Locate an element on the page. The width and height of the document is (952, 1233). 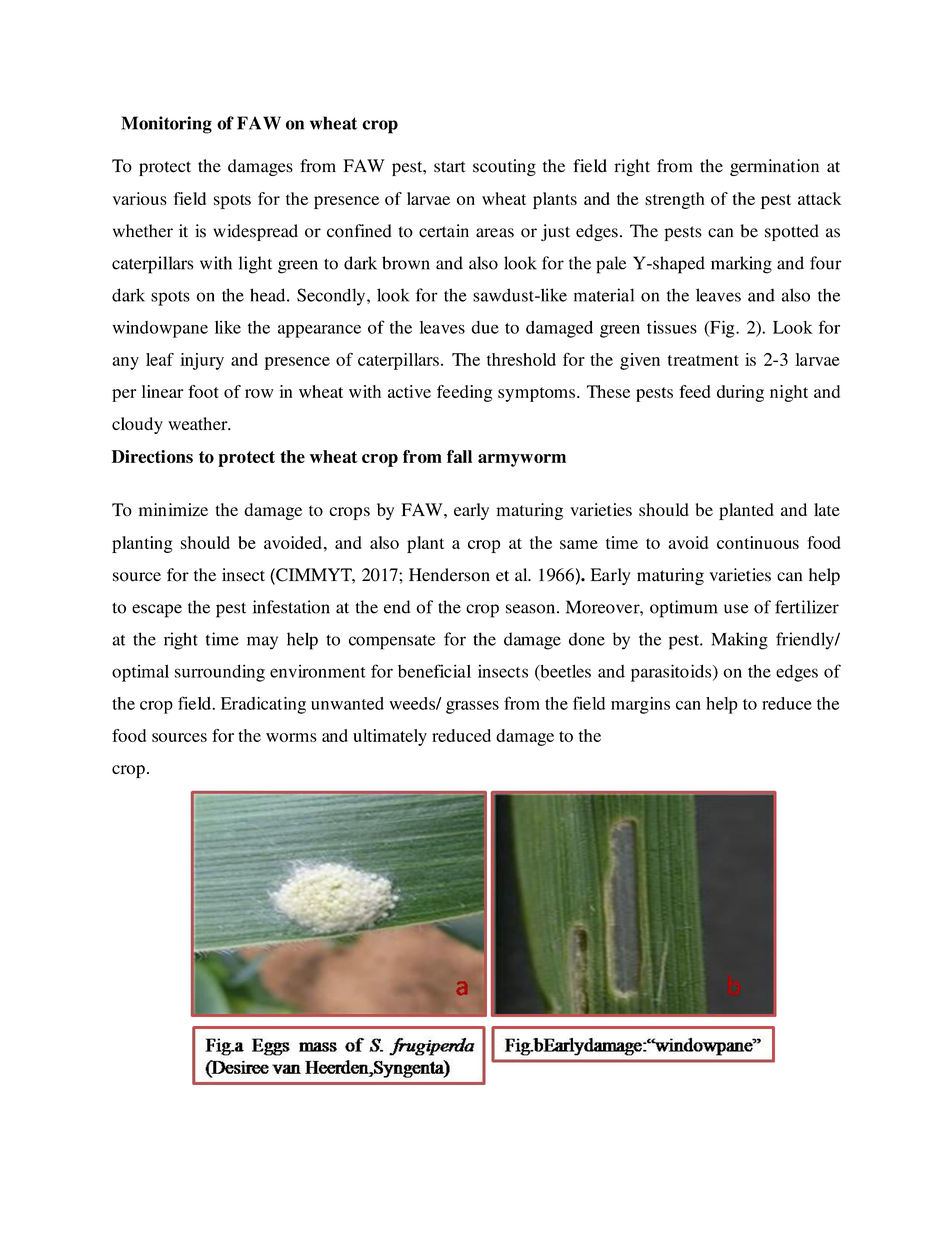
same is located at coordinates (579, 544).
